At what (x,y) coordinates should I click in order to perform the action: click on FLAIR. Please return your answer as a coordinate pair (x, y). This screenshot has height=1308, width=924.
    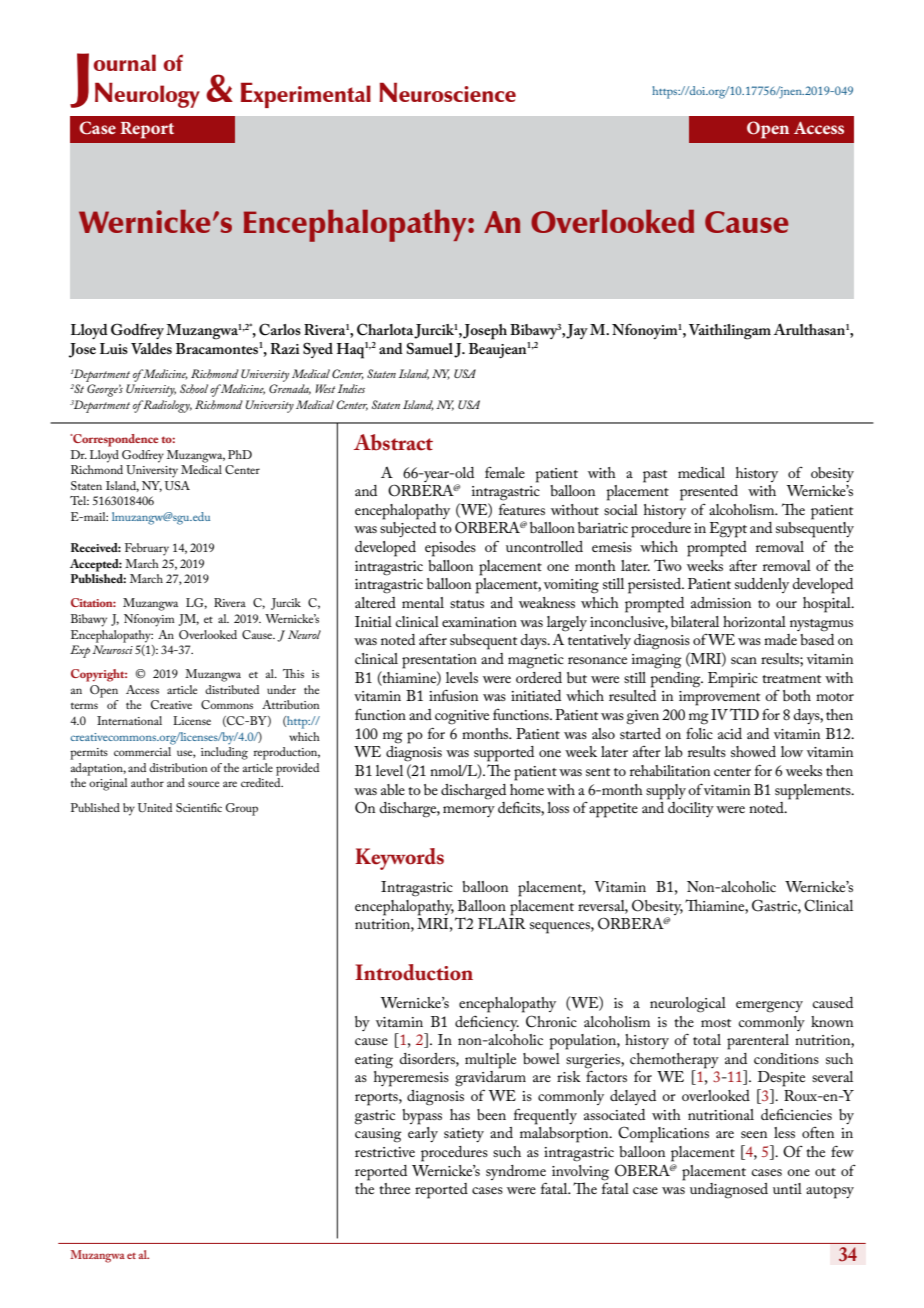
    Looking at the image, I should click on (502, 922).
